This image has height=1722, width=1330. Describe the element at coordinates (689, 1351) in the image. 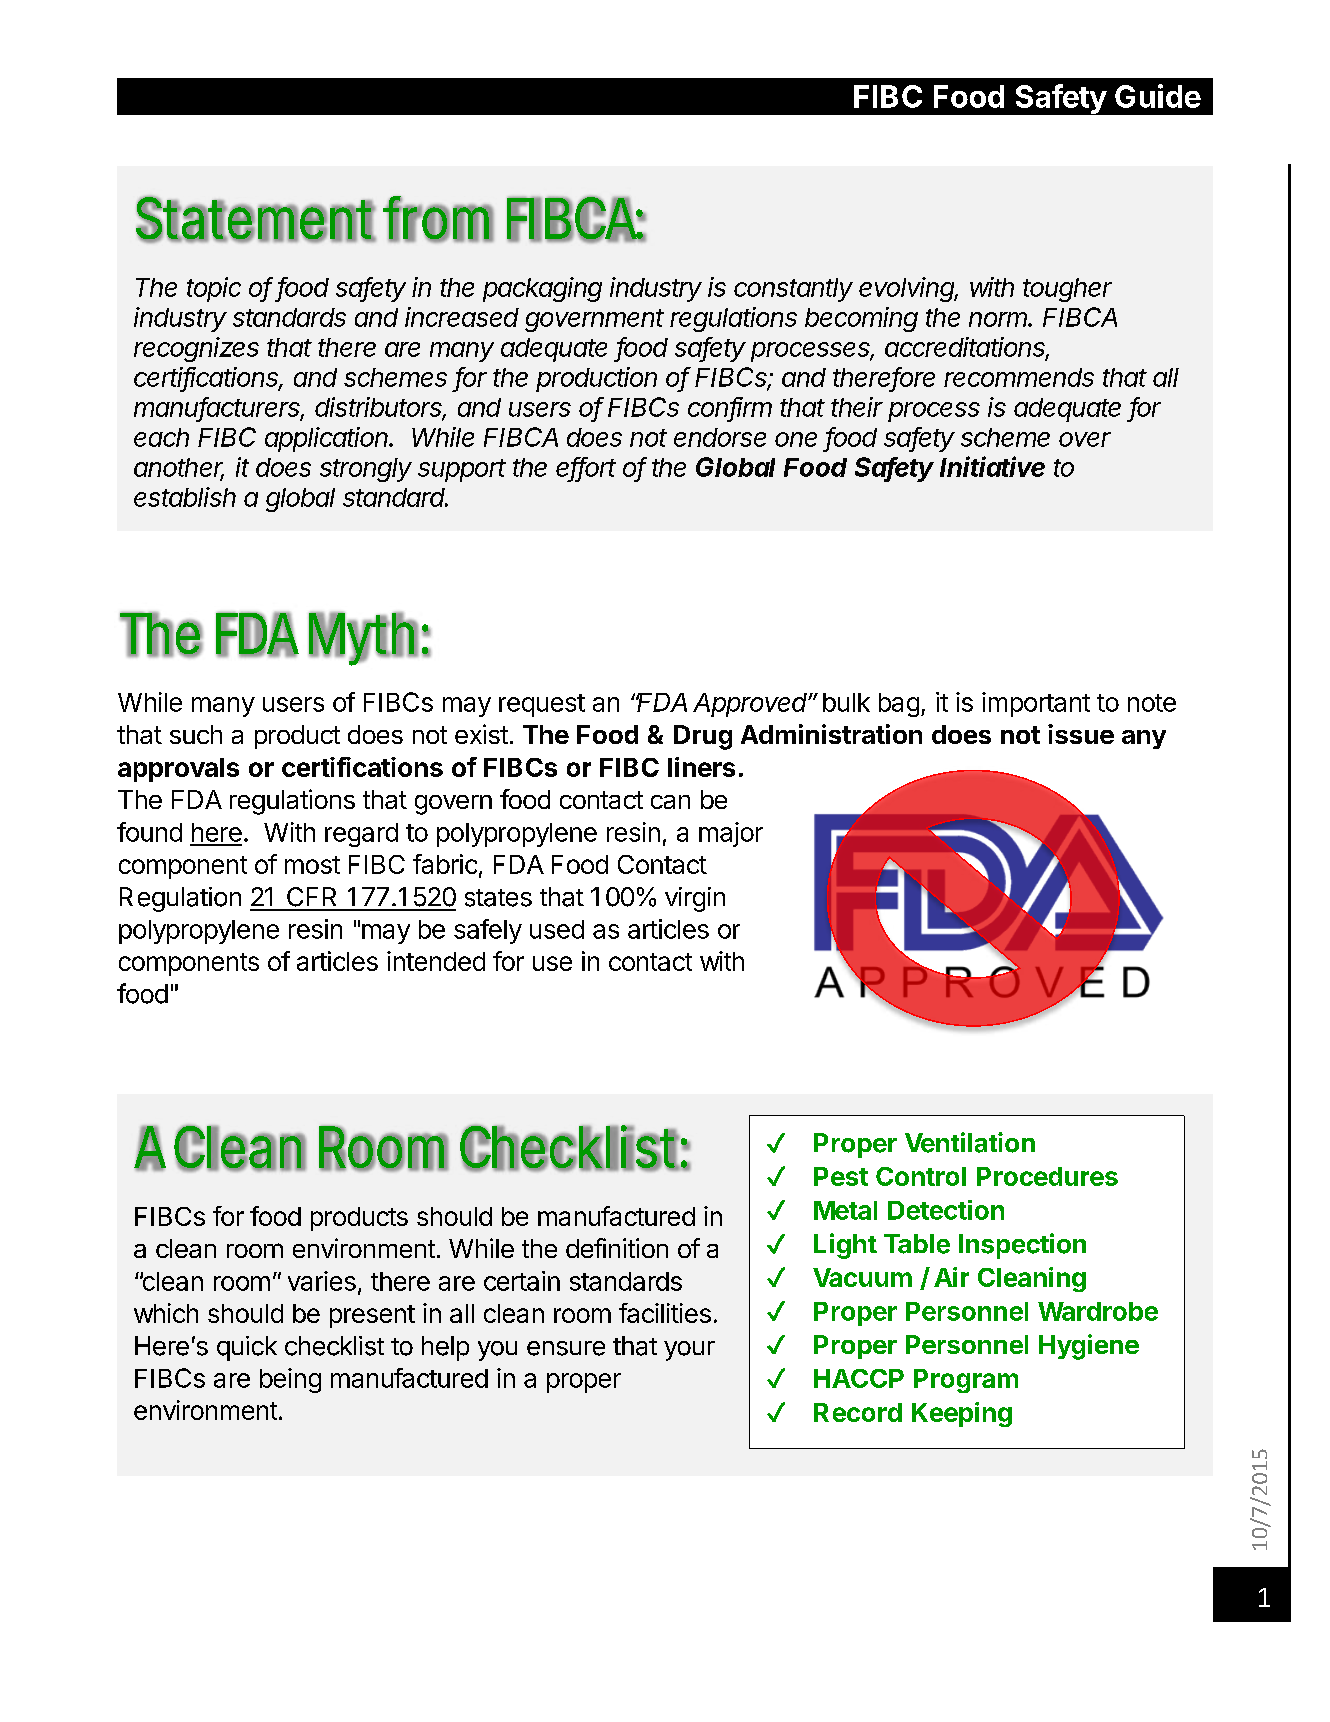

I see `your` at that location.
